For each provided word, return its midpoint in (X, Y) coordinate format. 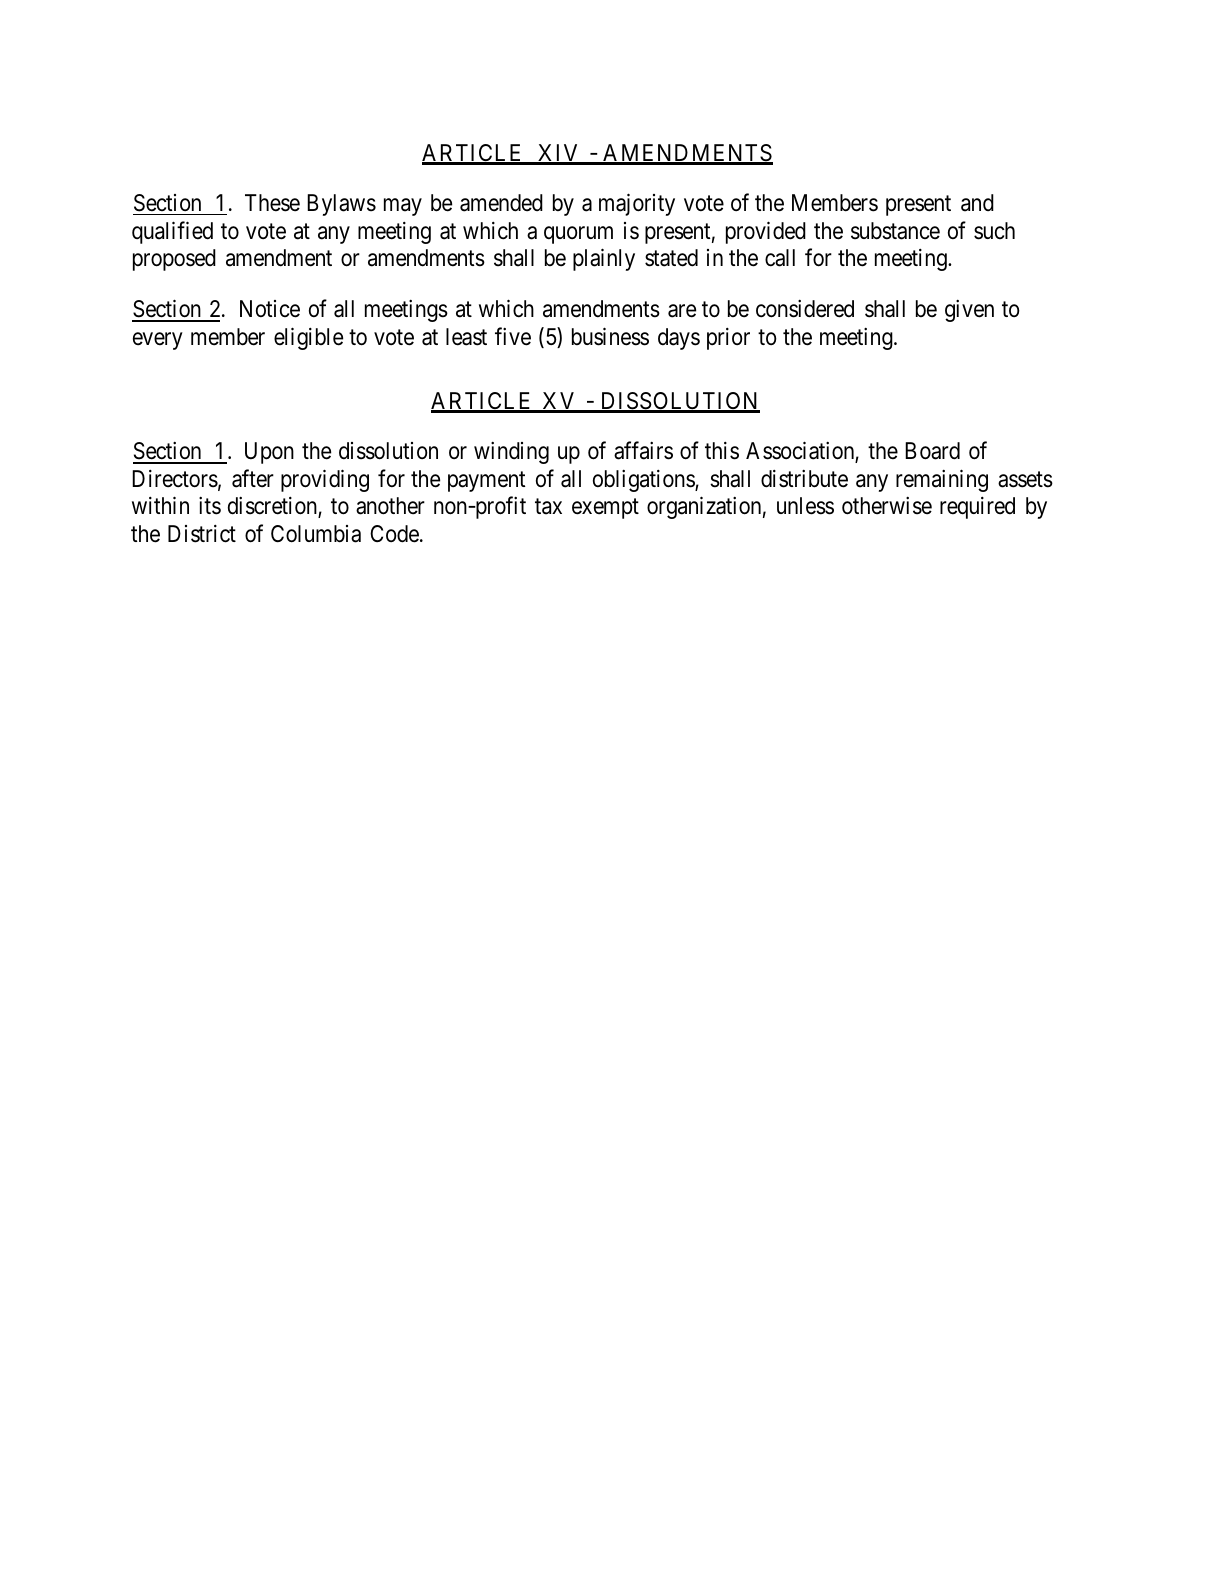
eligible (308, 338)
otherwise (887, 506)
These (272, 203)
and (977, 203)
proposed (174, 260)
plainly (604, 260)
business (610, 336)
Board (932, 451)
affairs (643, 451)
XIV (559, 154)
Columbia (316, 534)
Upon (269, 453)
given (969, 311)
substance (895, 231)
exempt (605, 509)
